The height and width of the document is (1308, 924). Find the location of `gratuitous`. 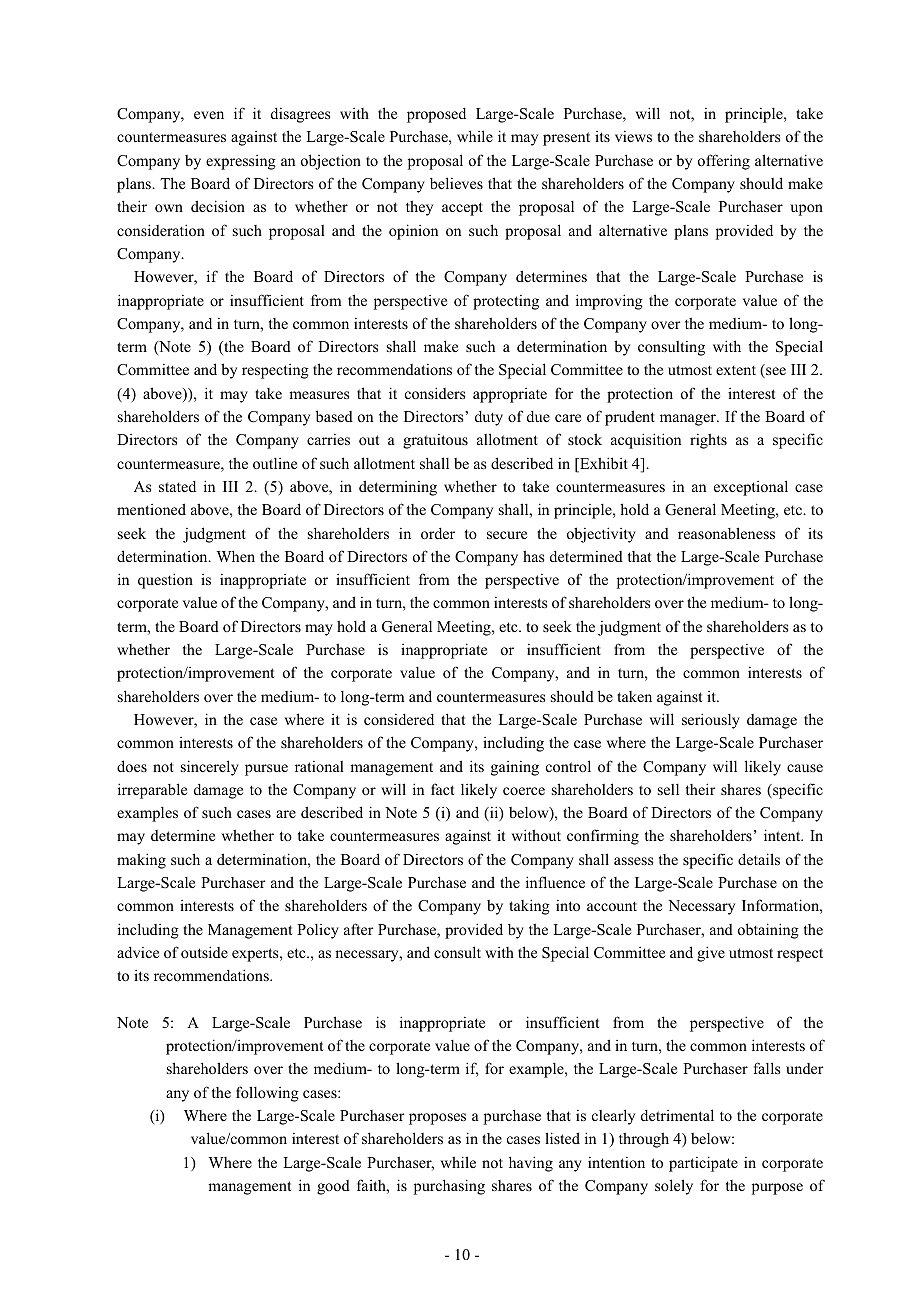

gratuitous is located at coordinates (435, 441).
